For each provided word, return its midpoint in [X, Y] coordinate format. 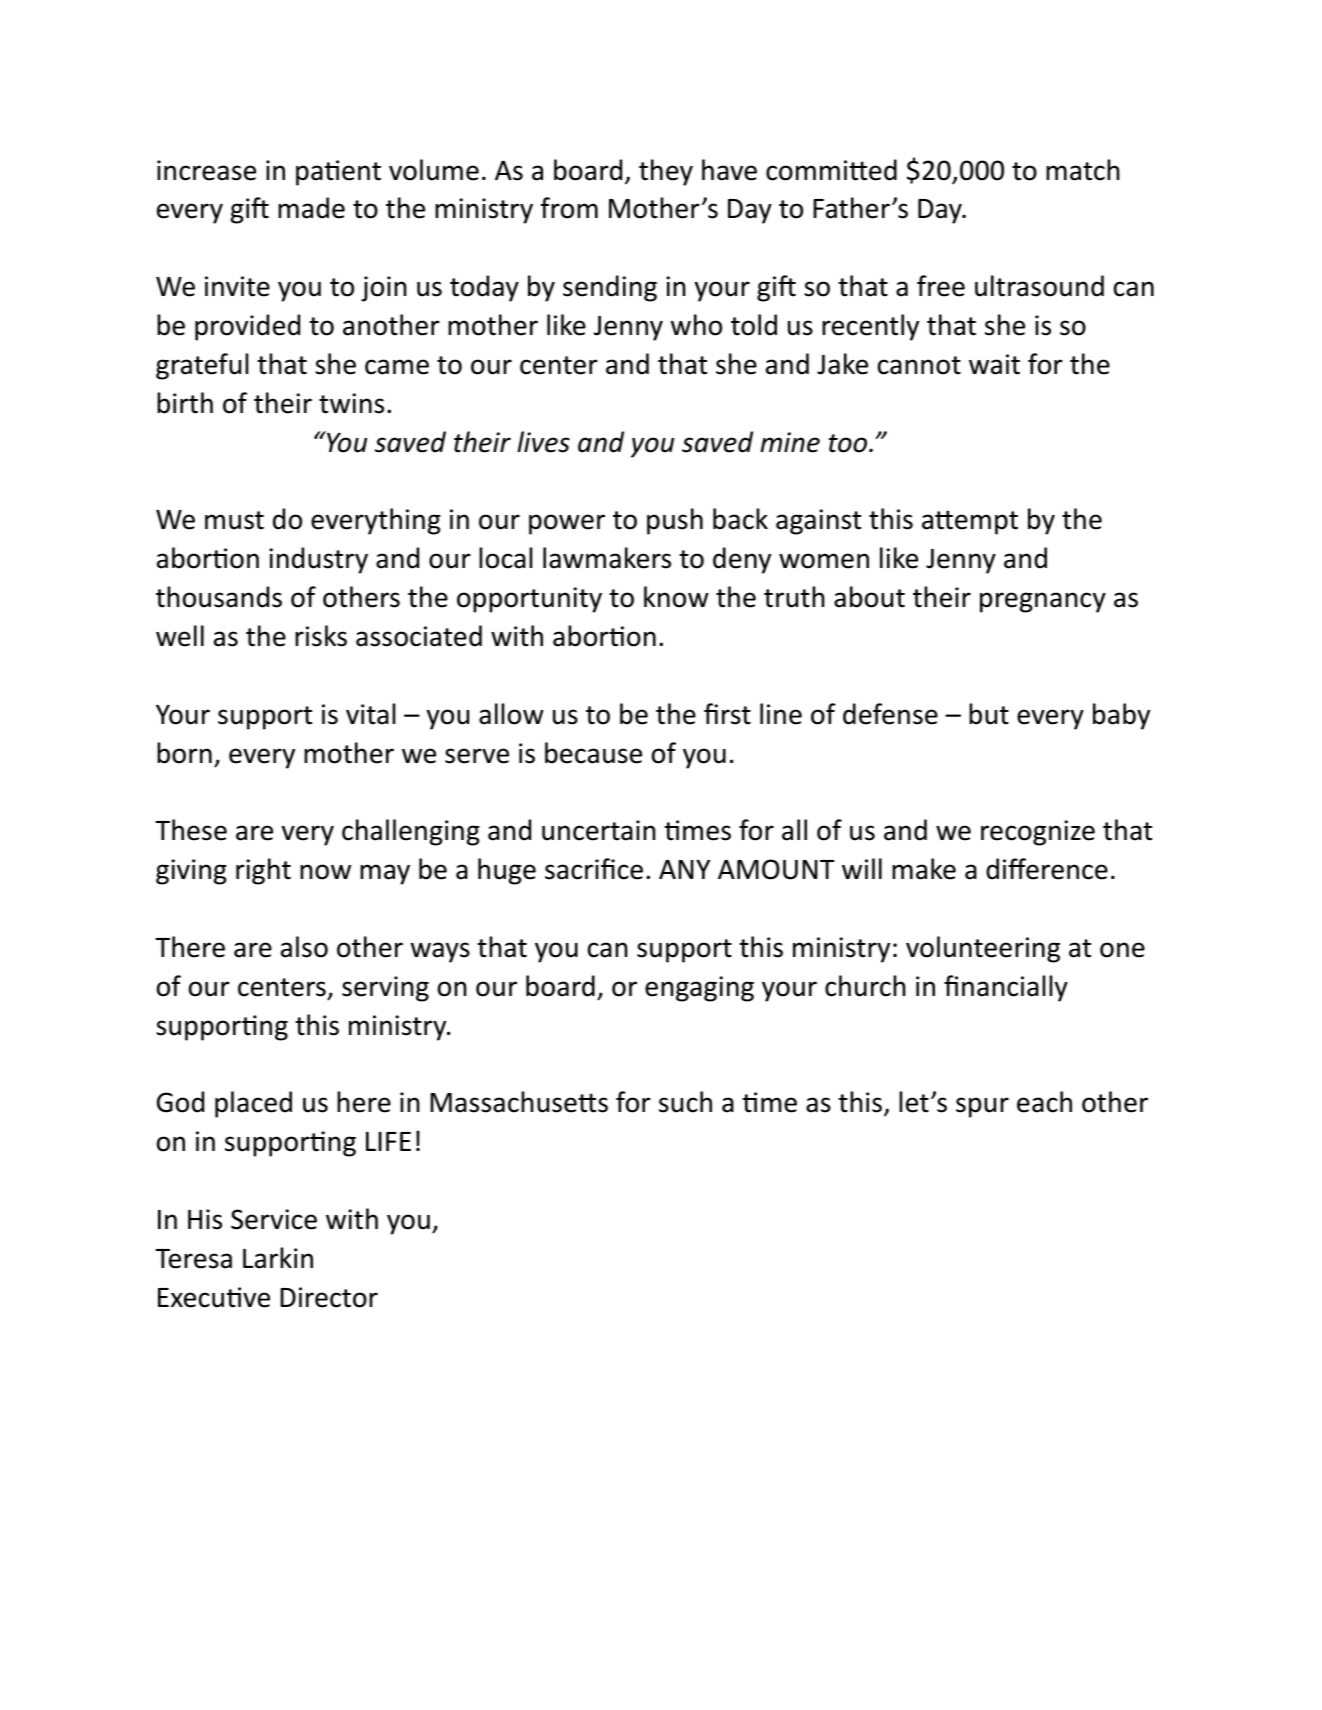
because [593, 753]
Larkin [278, 1258]
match [1083, 170]
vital [370, 714]
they [666, 172]
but [989, 714]
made [311, 208]
